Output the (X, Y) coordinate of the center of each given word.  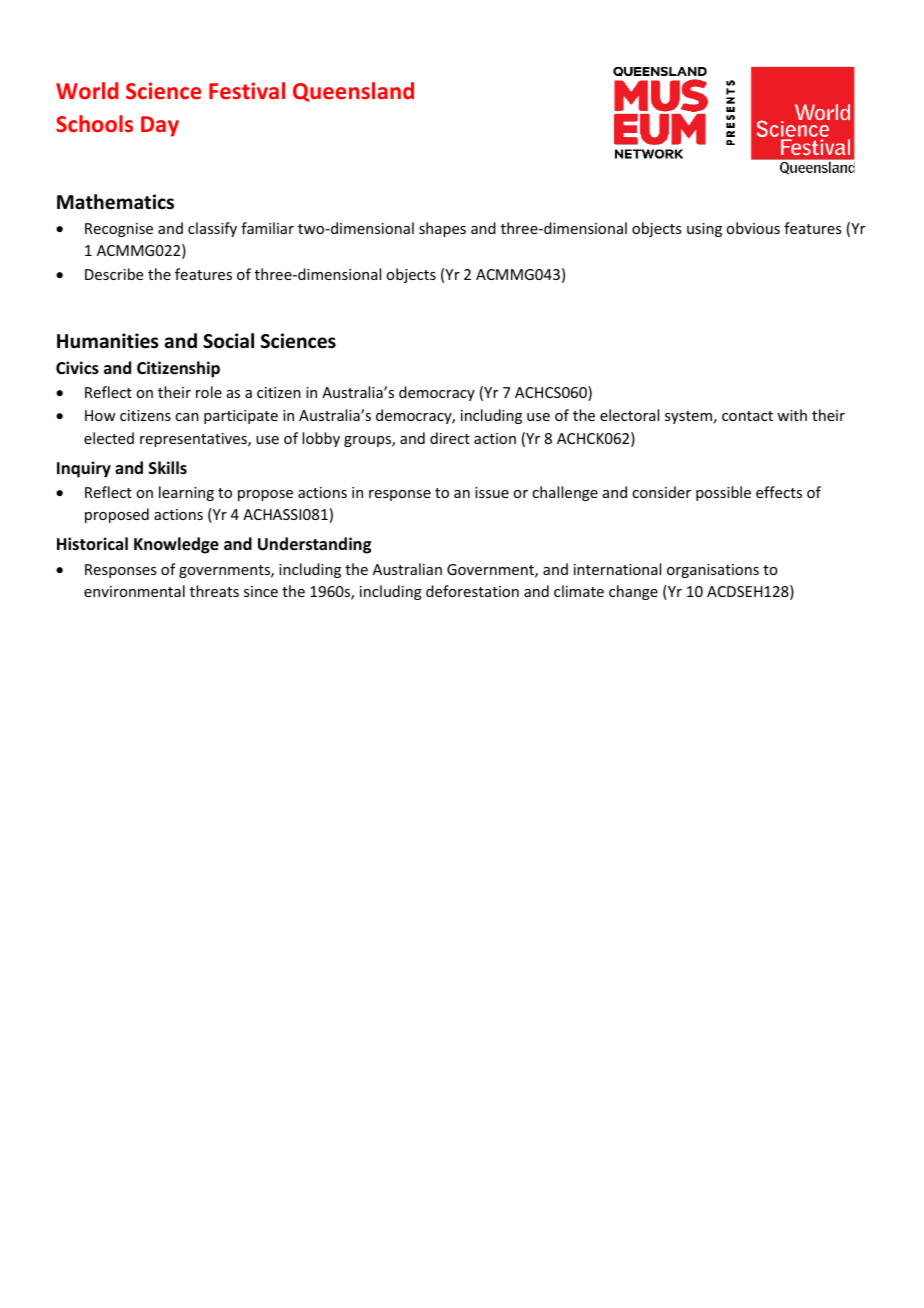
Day (160, 126)
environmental (134, 591)
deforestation (472, 591)
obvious (753, 228)
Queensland (353, 92)
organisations (713, 571)
